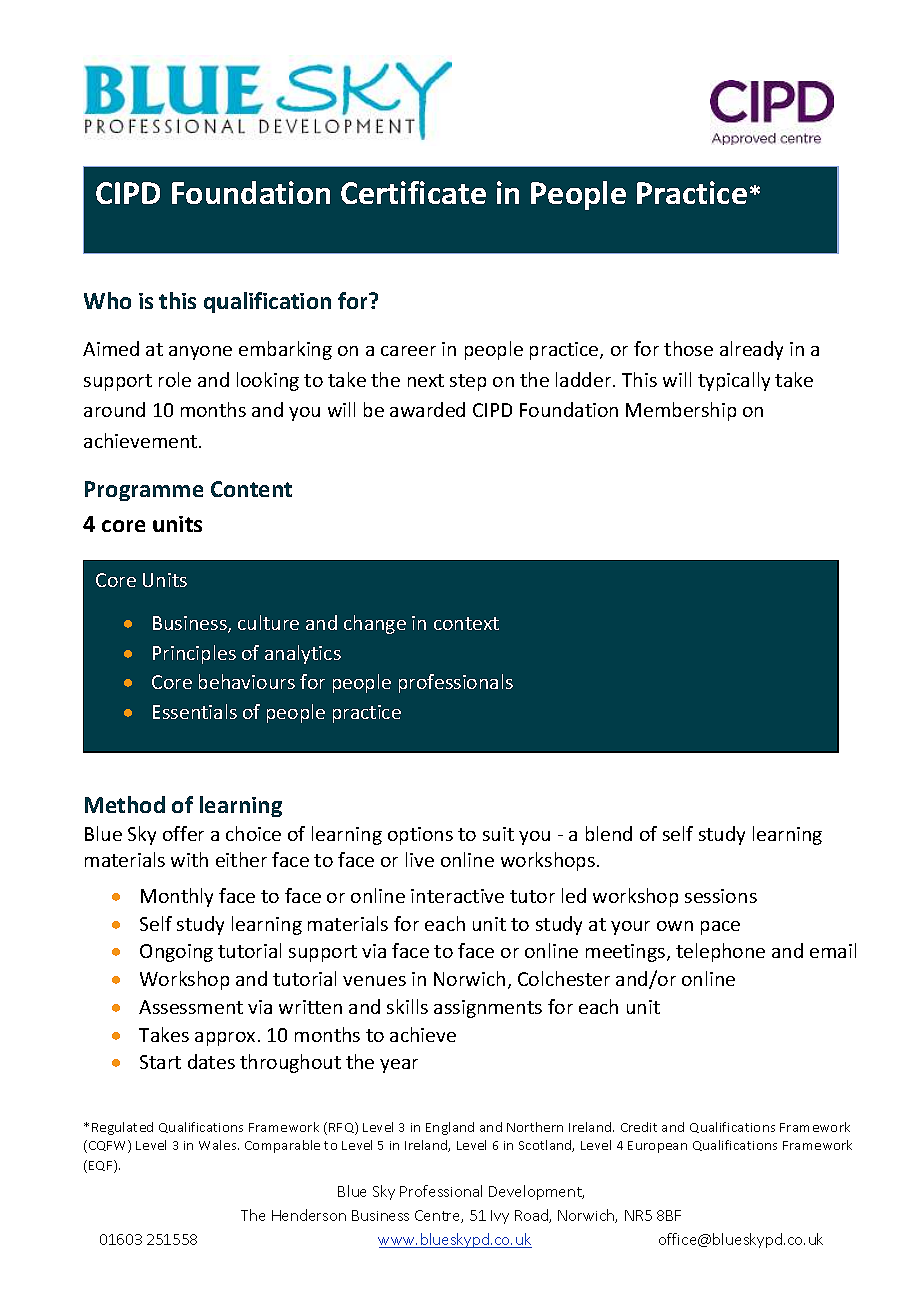 Image resolution: width=924 pixels, height=1308 pixels. I want to click on Who, so click(107, 300).
